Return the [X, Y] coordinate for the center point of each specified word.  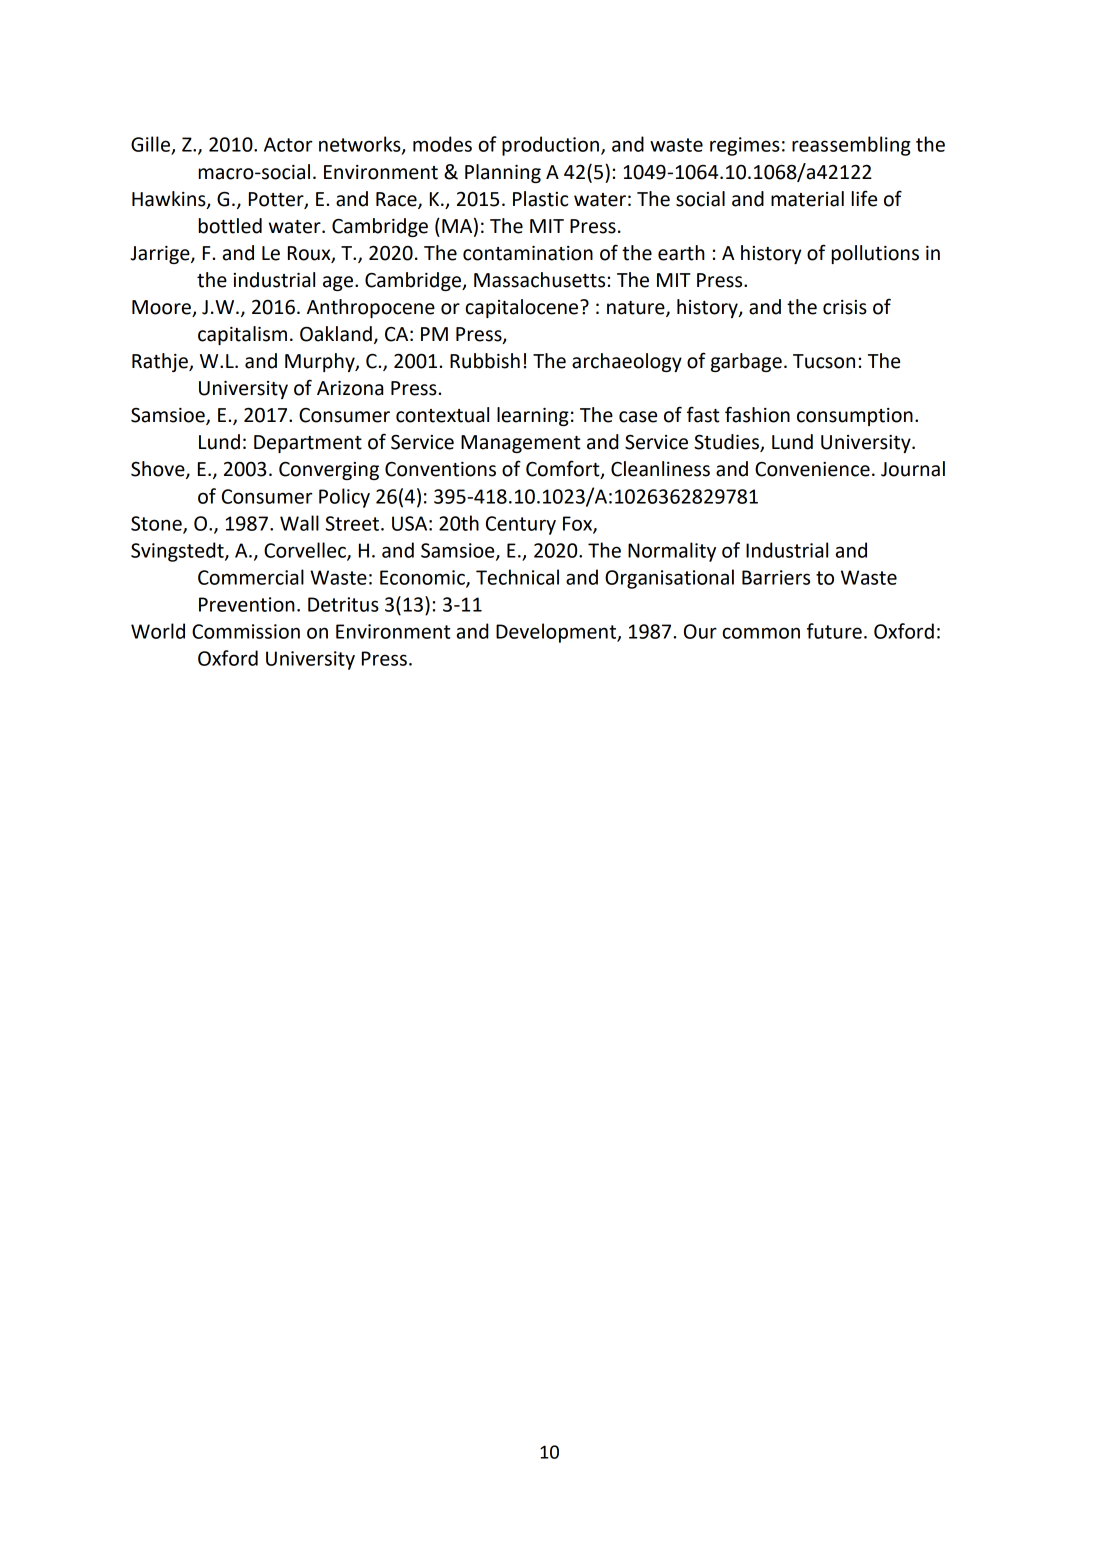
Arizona [350, 388]
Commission [246, 631]
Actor [288, 144]
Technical [517, 577]
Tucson [824, 361]
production [550, 146]
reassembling [851, 146]
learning [533, 416]
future [834, 631]
